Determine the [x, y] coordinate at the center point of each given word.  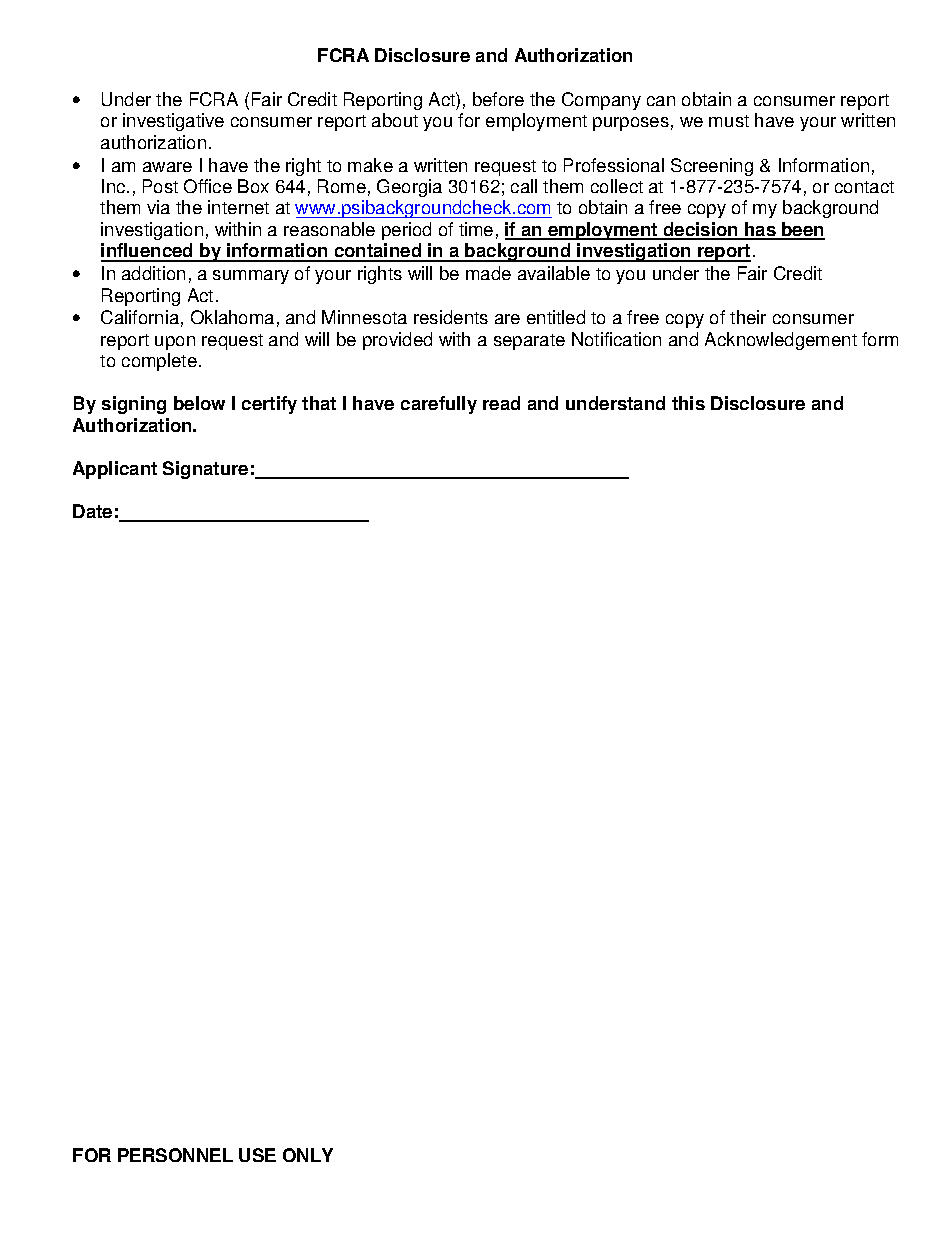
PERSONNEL [175, 1155]
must [729, 121]
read [501, 403]
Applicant [115, 470]
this [688, 403]
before [498, 99]
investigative [173, 122]
